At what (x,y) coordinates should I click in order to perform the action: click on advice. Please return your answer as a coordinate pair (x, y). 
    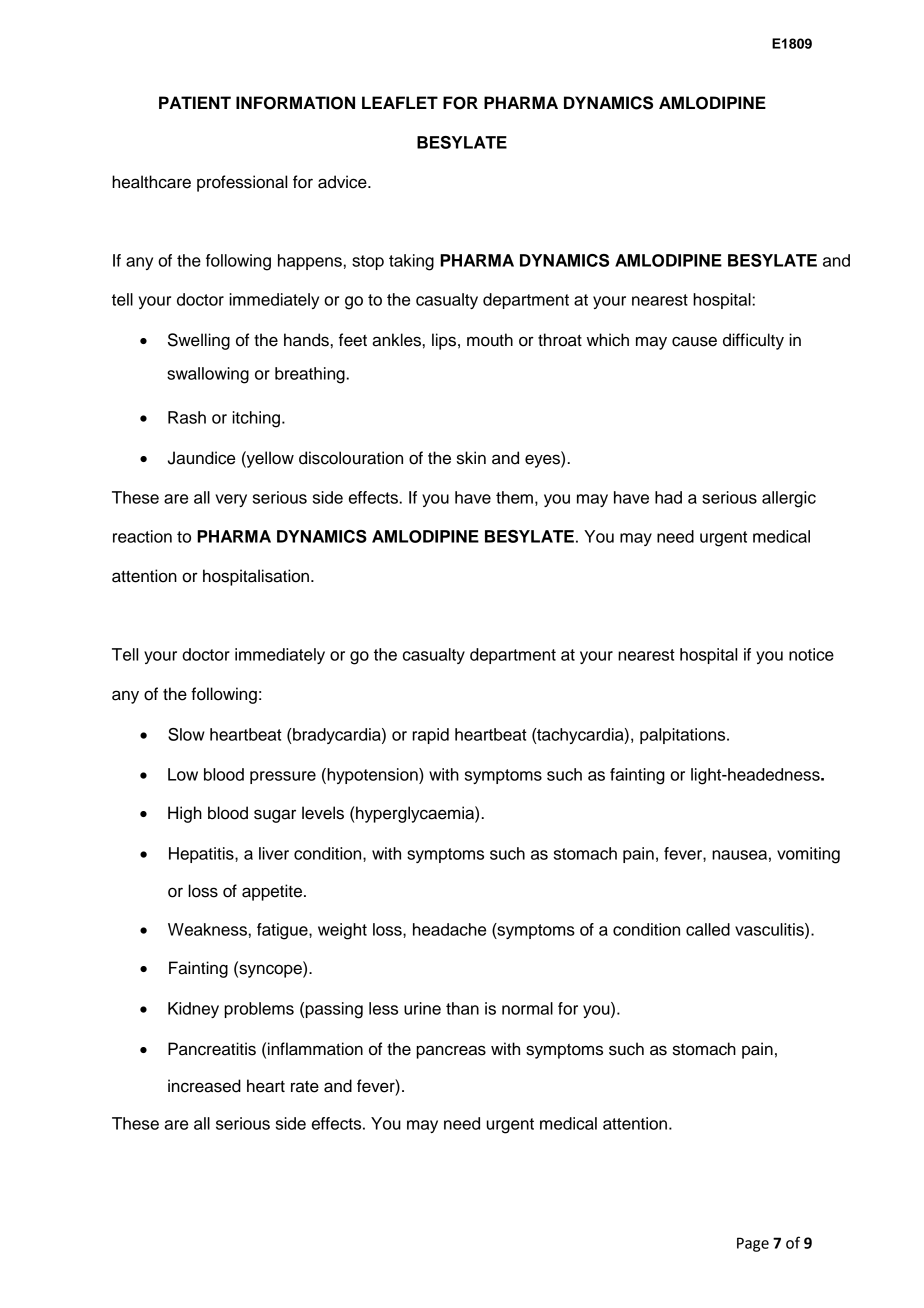
    Looking at the image, I should click on (343, 182).
